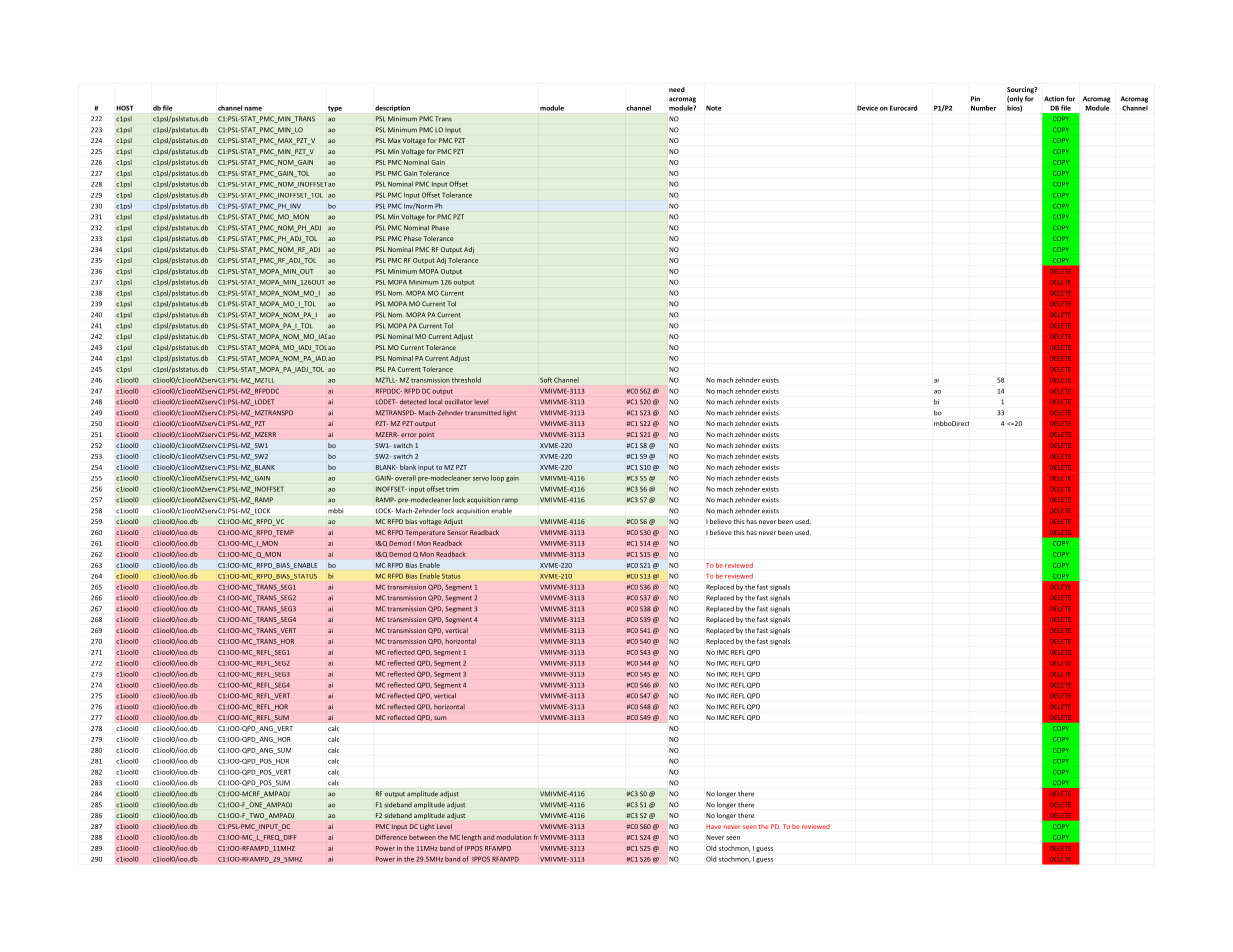 This page has height=952, width=1233. What do you see at coordinates (422, 837) in the page?
I see `between` at bounding box center [422, 837].
